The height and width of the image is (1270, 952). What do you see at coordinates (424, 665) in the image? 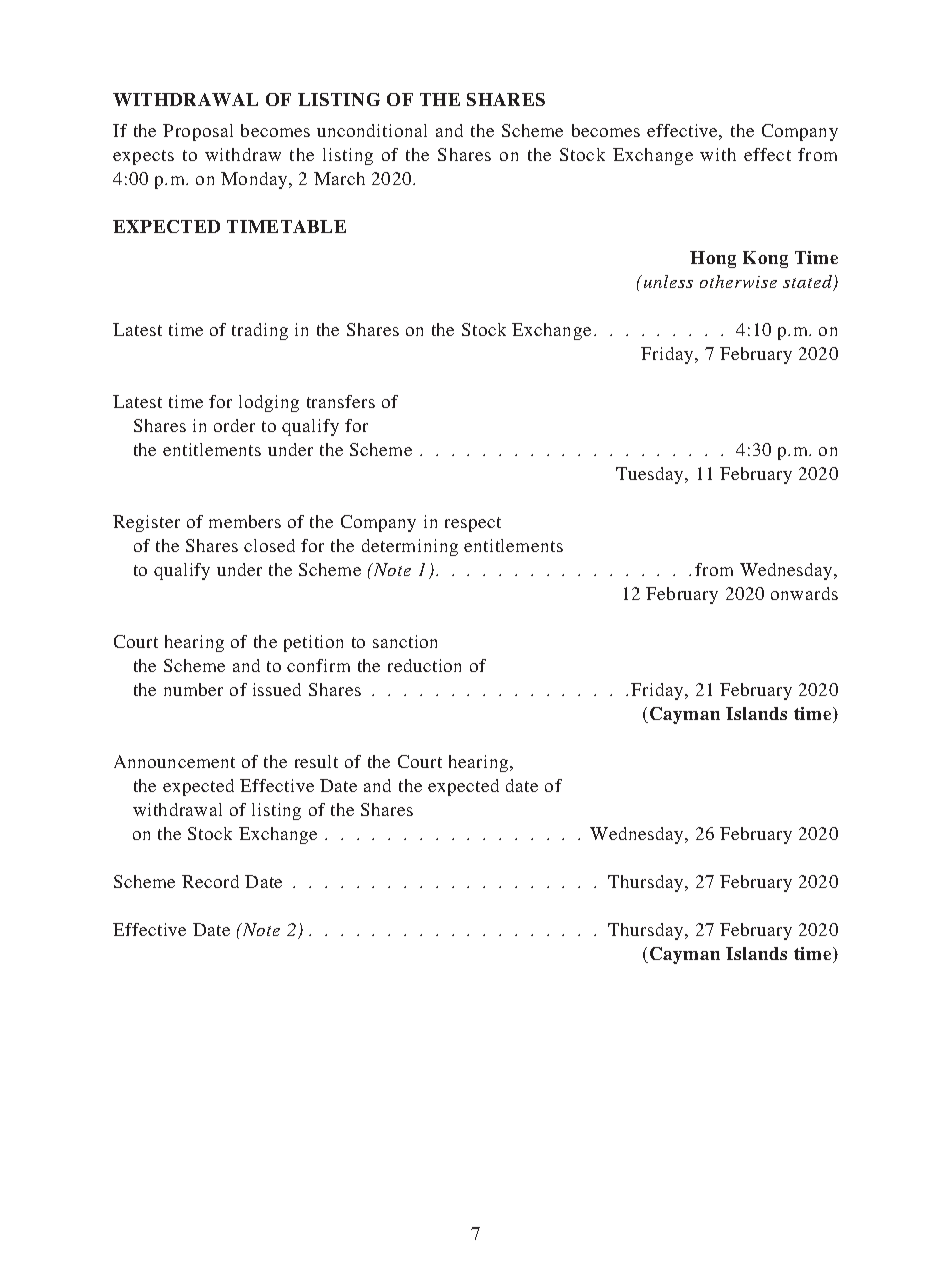
I see `reduction` at bounding box center [424, 665].
